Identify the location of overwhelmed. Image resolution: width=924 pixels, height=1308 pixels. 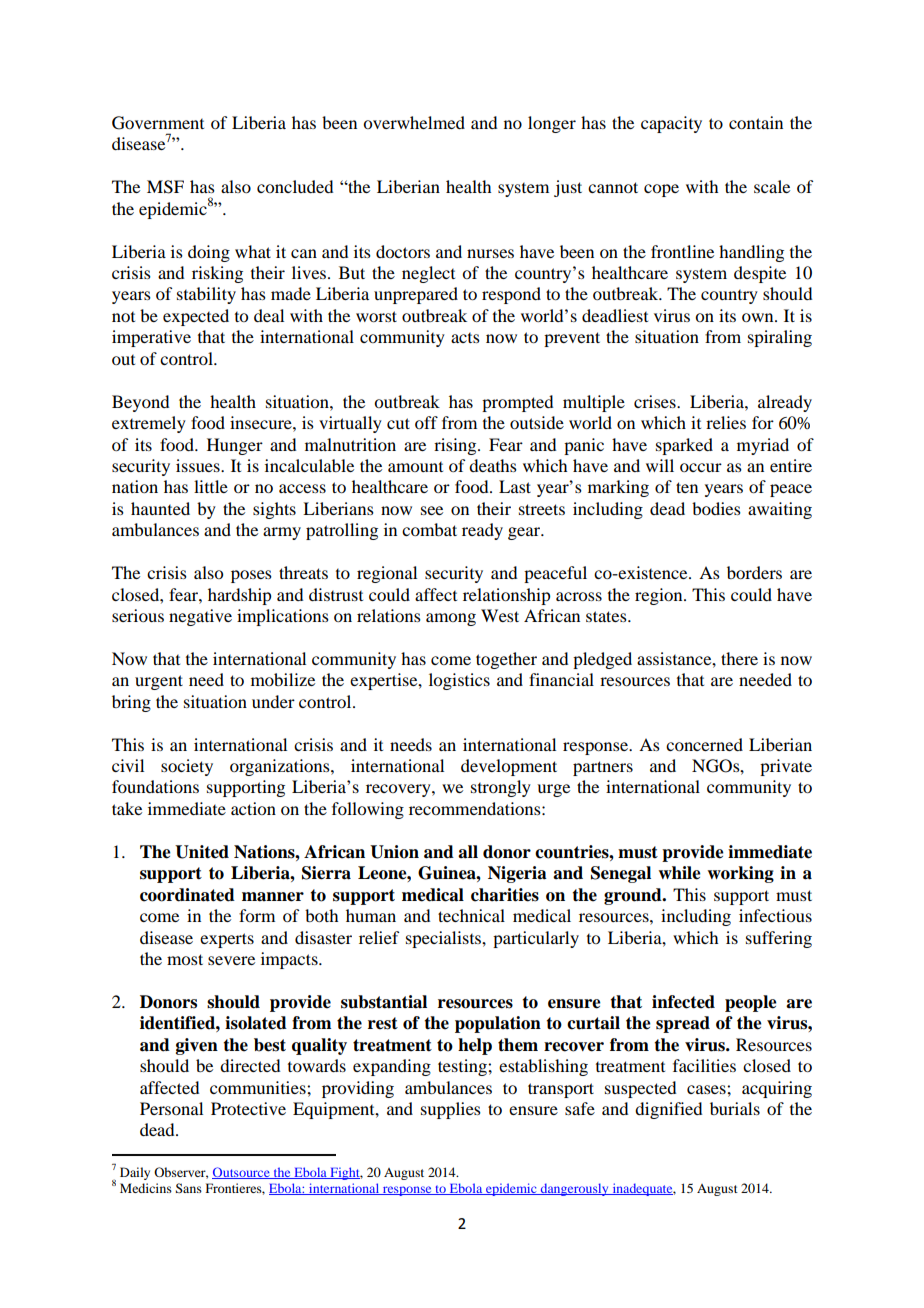
(414, 122).
